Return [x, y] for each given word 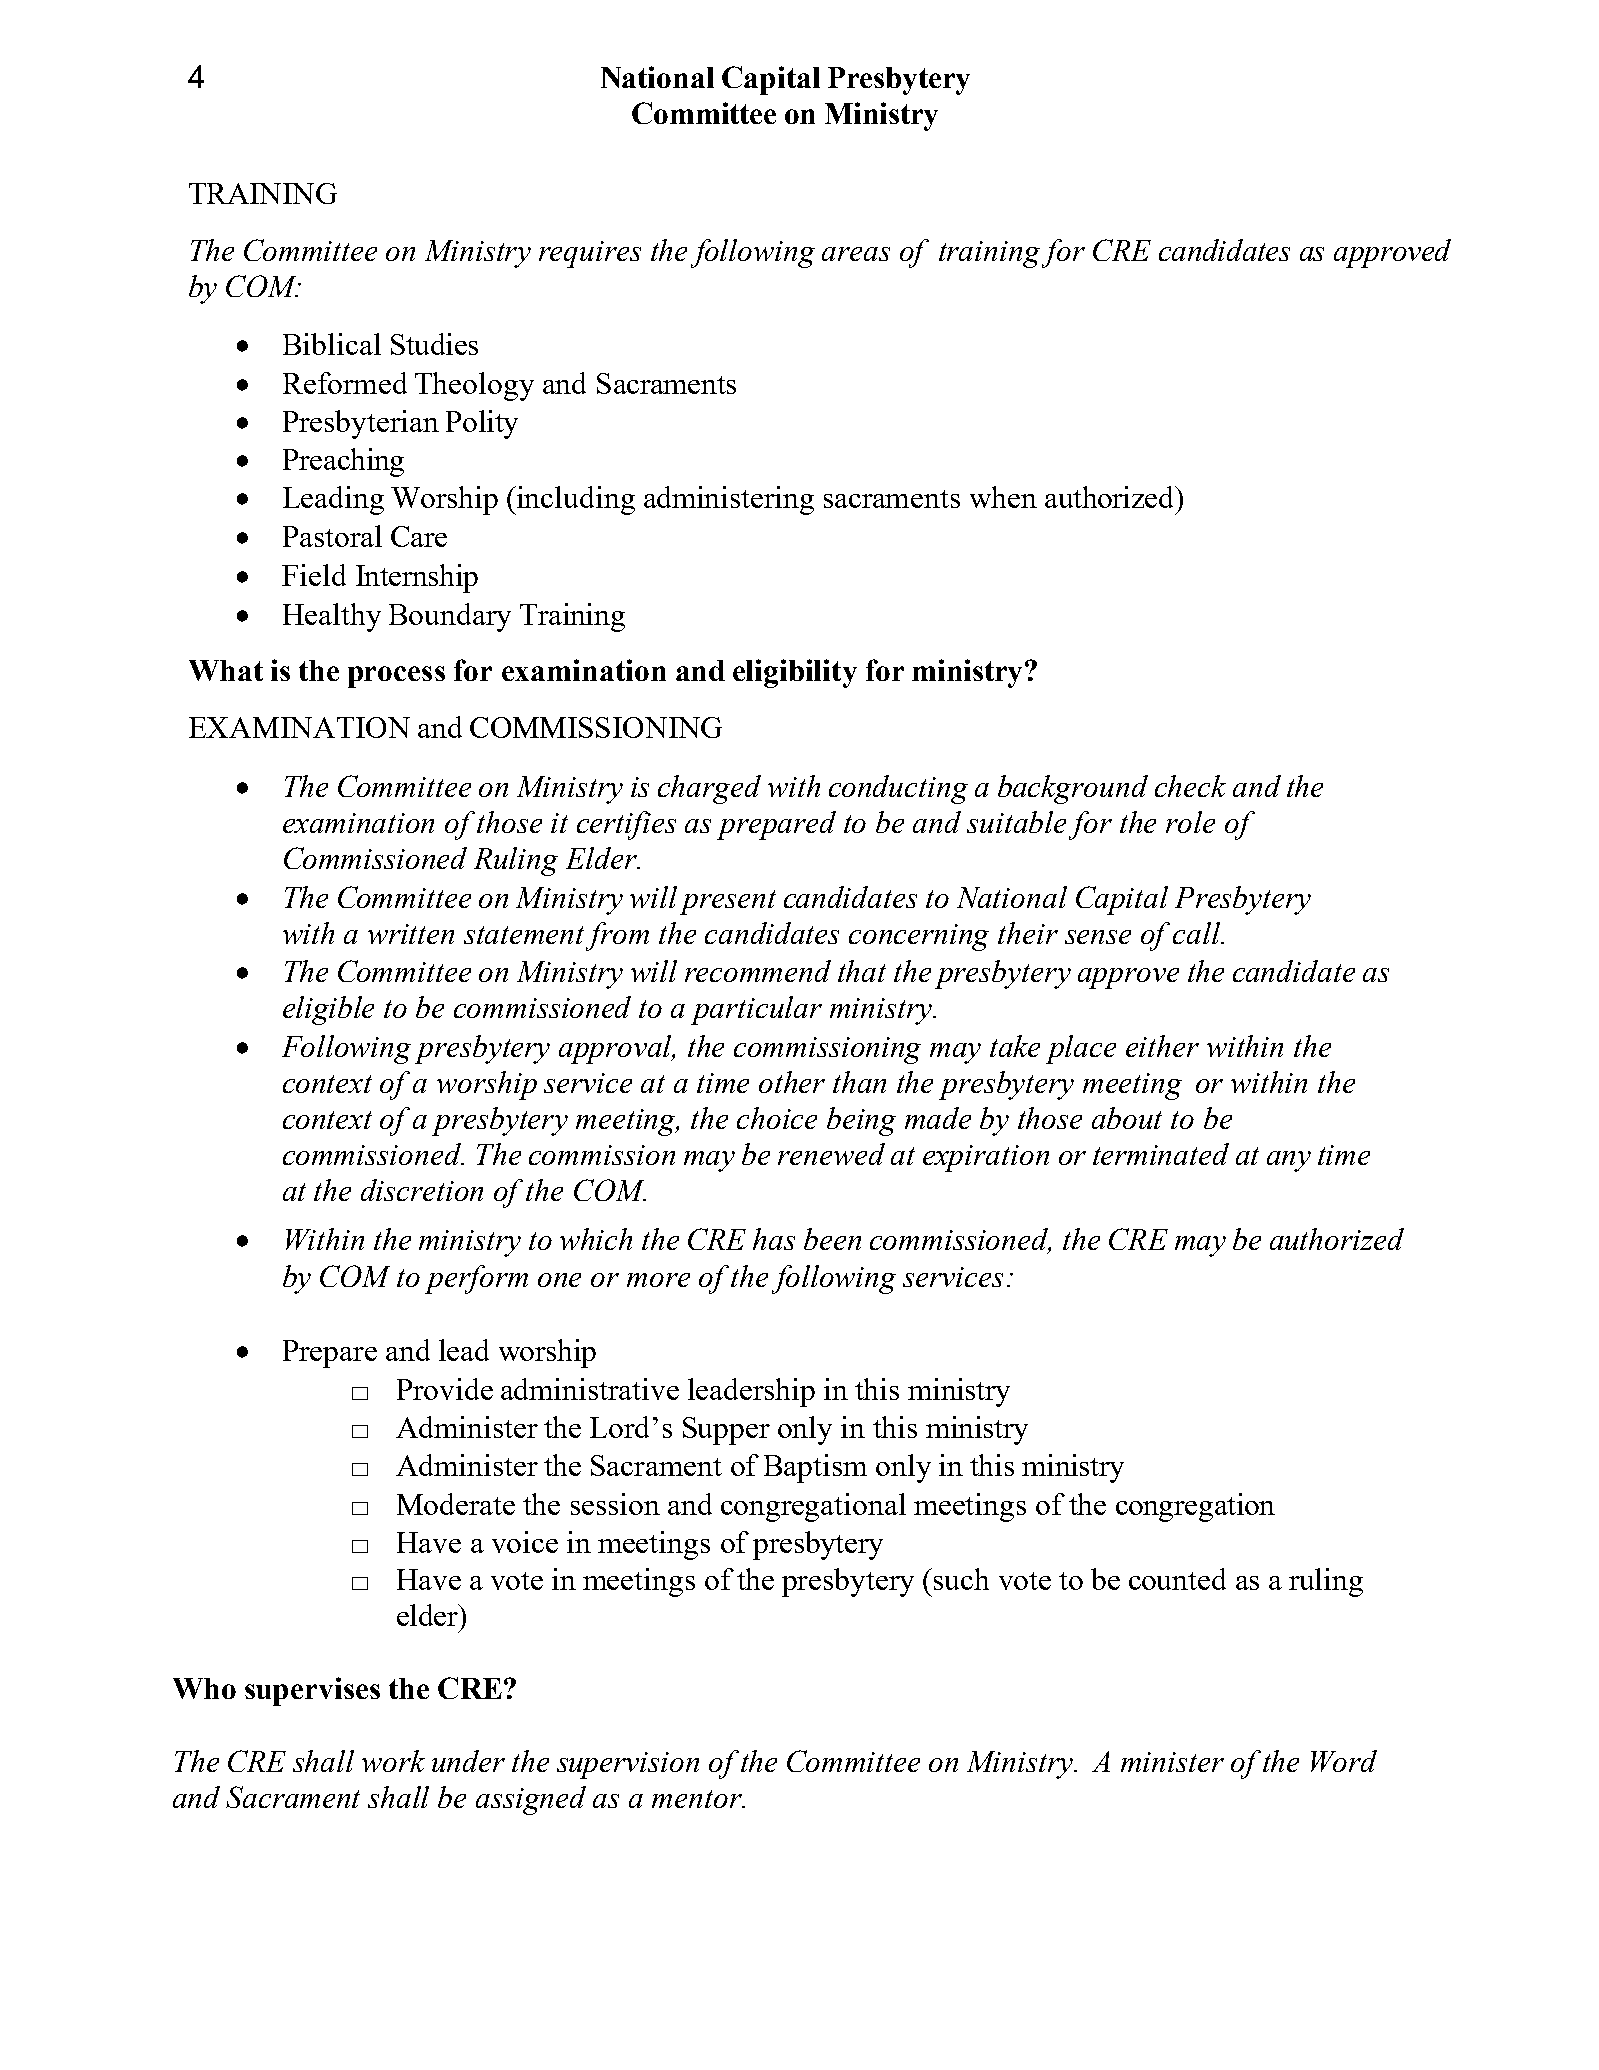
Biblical [332, 344]
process [396, 677]
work [393, 1761]
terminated [1161, 1154]
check [1190, 786]
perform [476, 1279]
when [1003, 497]
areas [856, 254]
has [774, 1239]
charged [709, 789]
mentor [698, 1799]
